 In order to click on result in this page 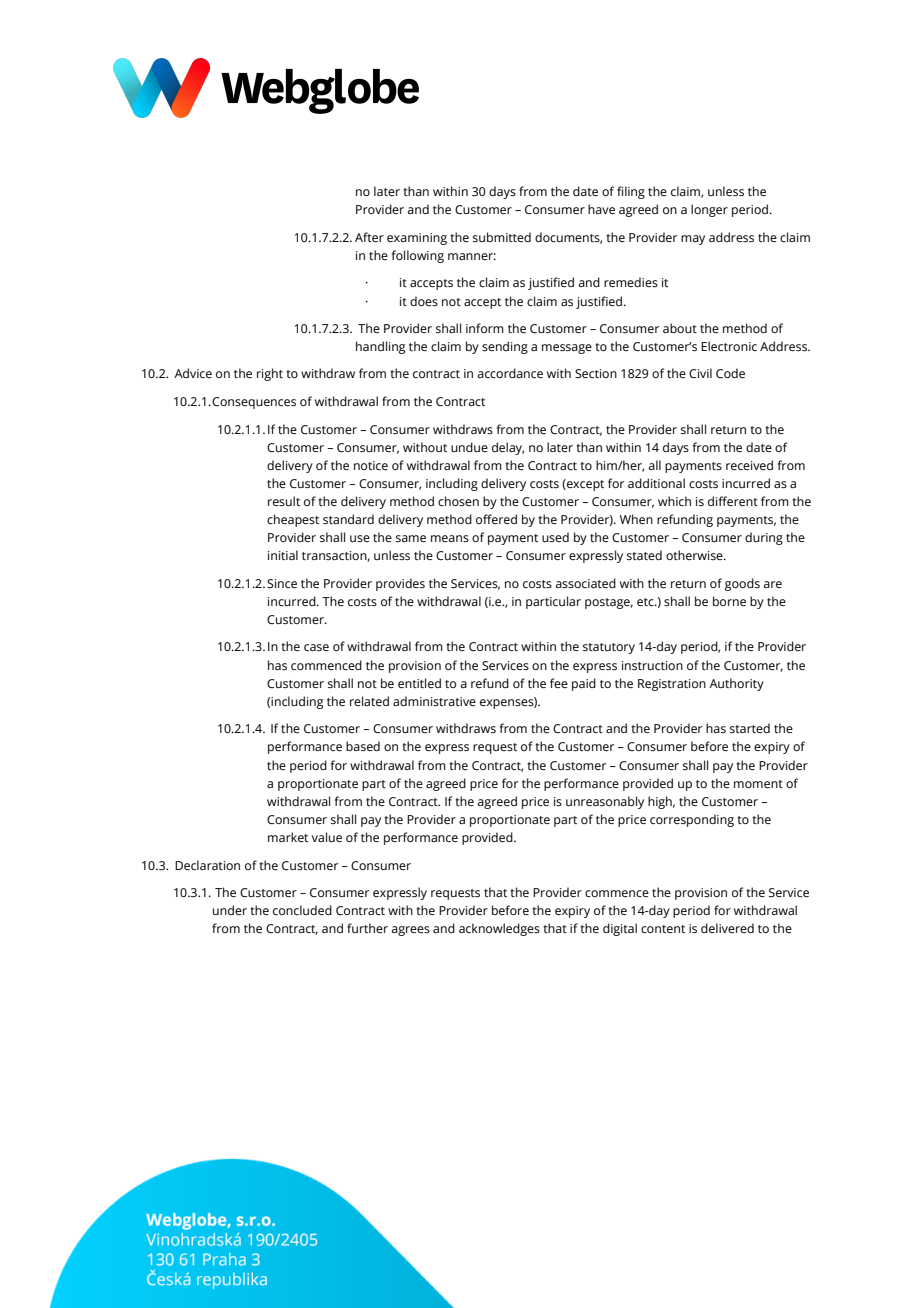, I will do `click(284, 501)`.
